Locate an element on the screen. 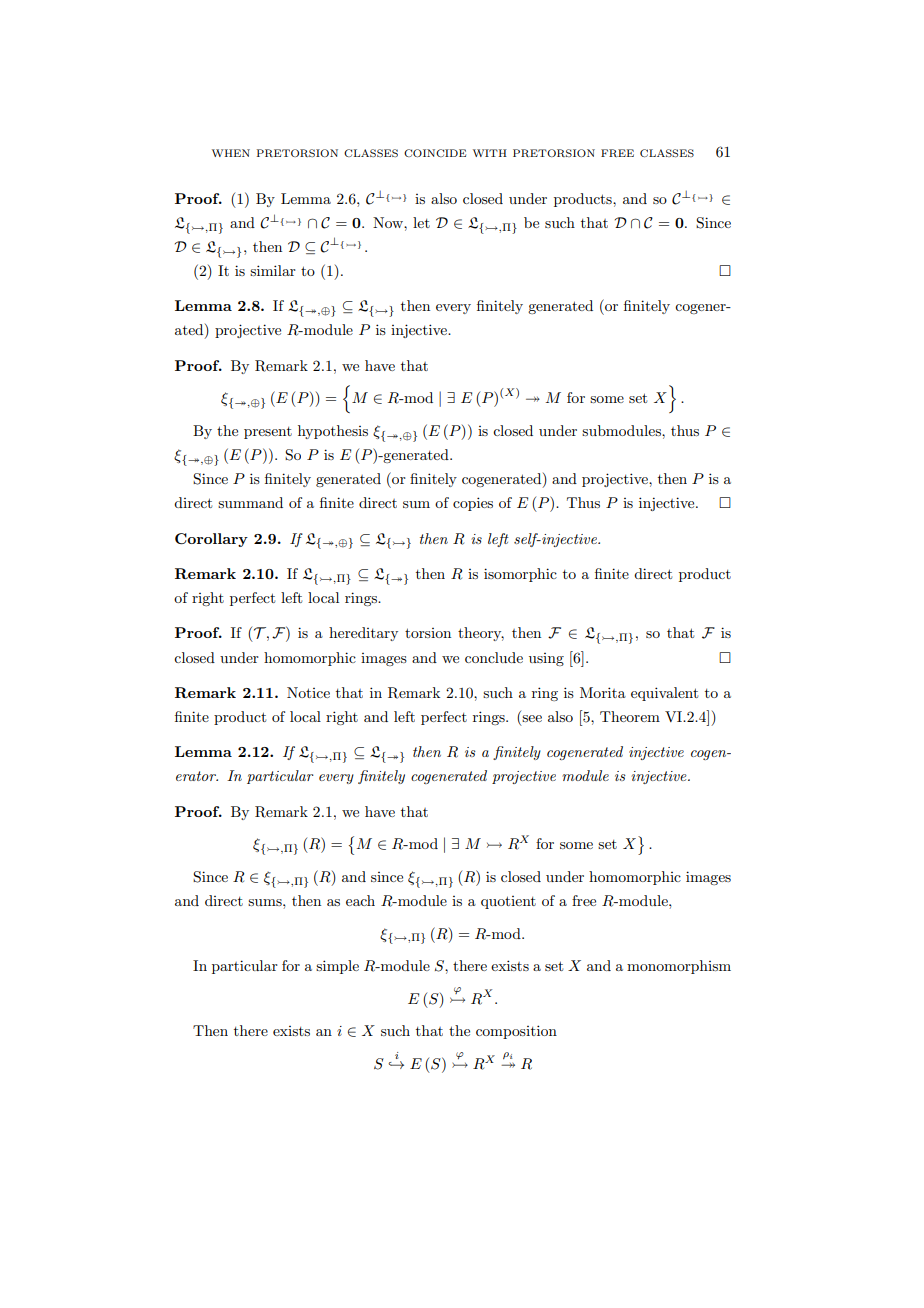 The width and height of the screenshot is (924, 1308). composition is located at coordinates (516, 1032).
